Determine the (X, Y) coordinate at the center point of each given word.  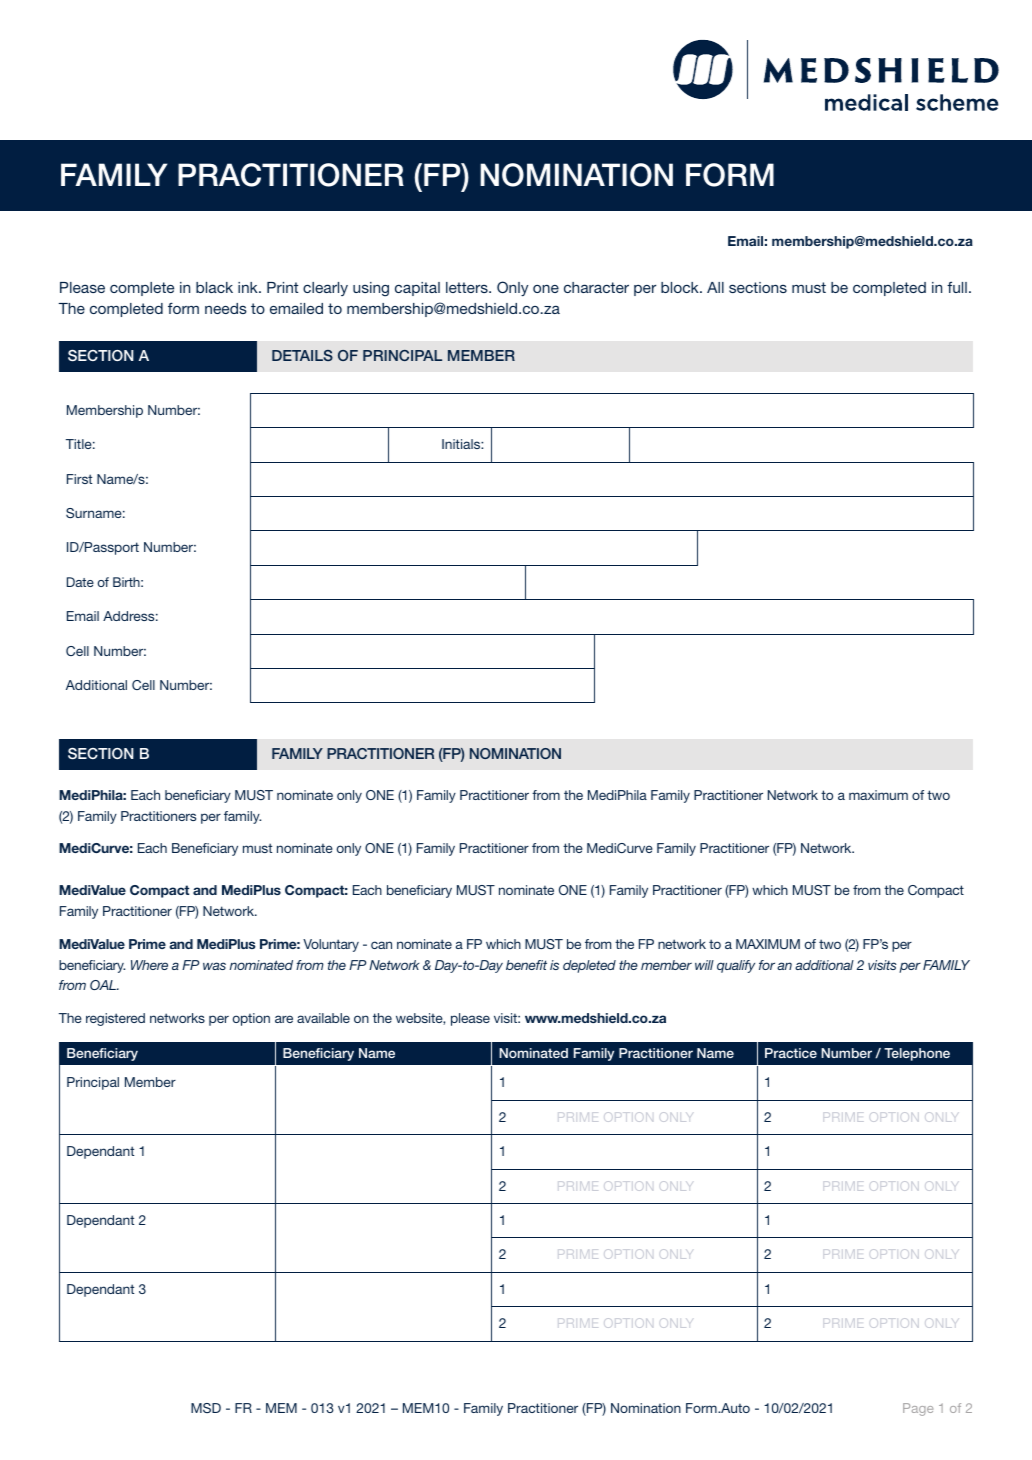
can (381, 945)
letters (468, 287)
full (957, 287)
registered (115, 1019)
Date (80, 582)
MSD (206, 1408)
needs (226, 308)
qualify (736, 966)
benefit (526, 965)
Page (918, 1409)
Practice (791, 1053)
